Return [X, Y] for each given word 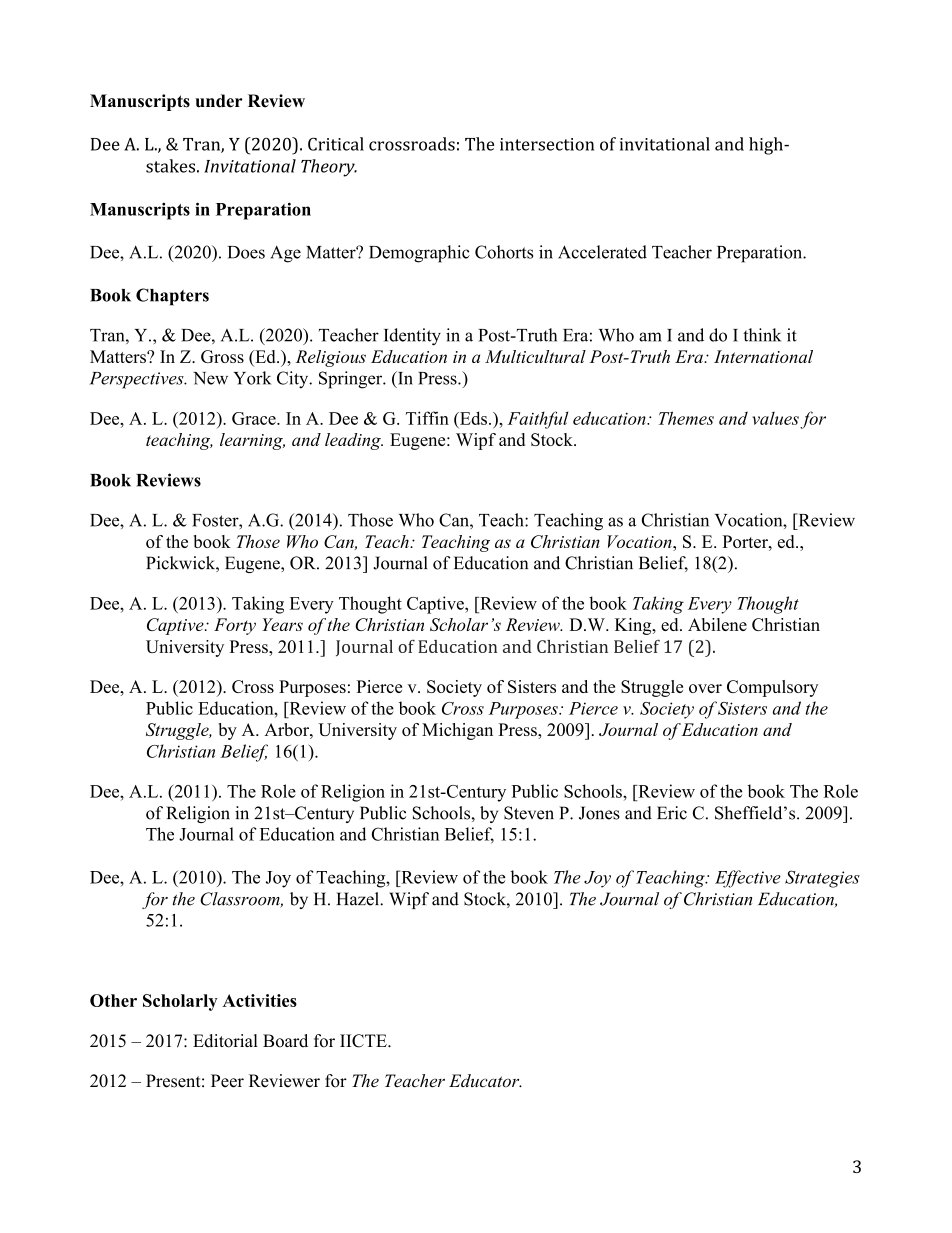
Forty [235, 626]
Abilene [717, 624]
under [219, 101]
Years [282, 624]
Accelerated [602, 252]
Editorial [225, 1041]
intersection [547, 144]
